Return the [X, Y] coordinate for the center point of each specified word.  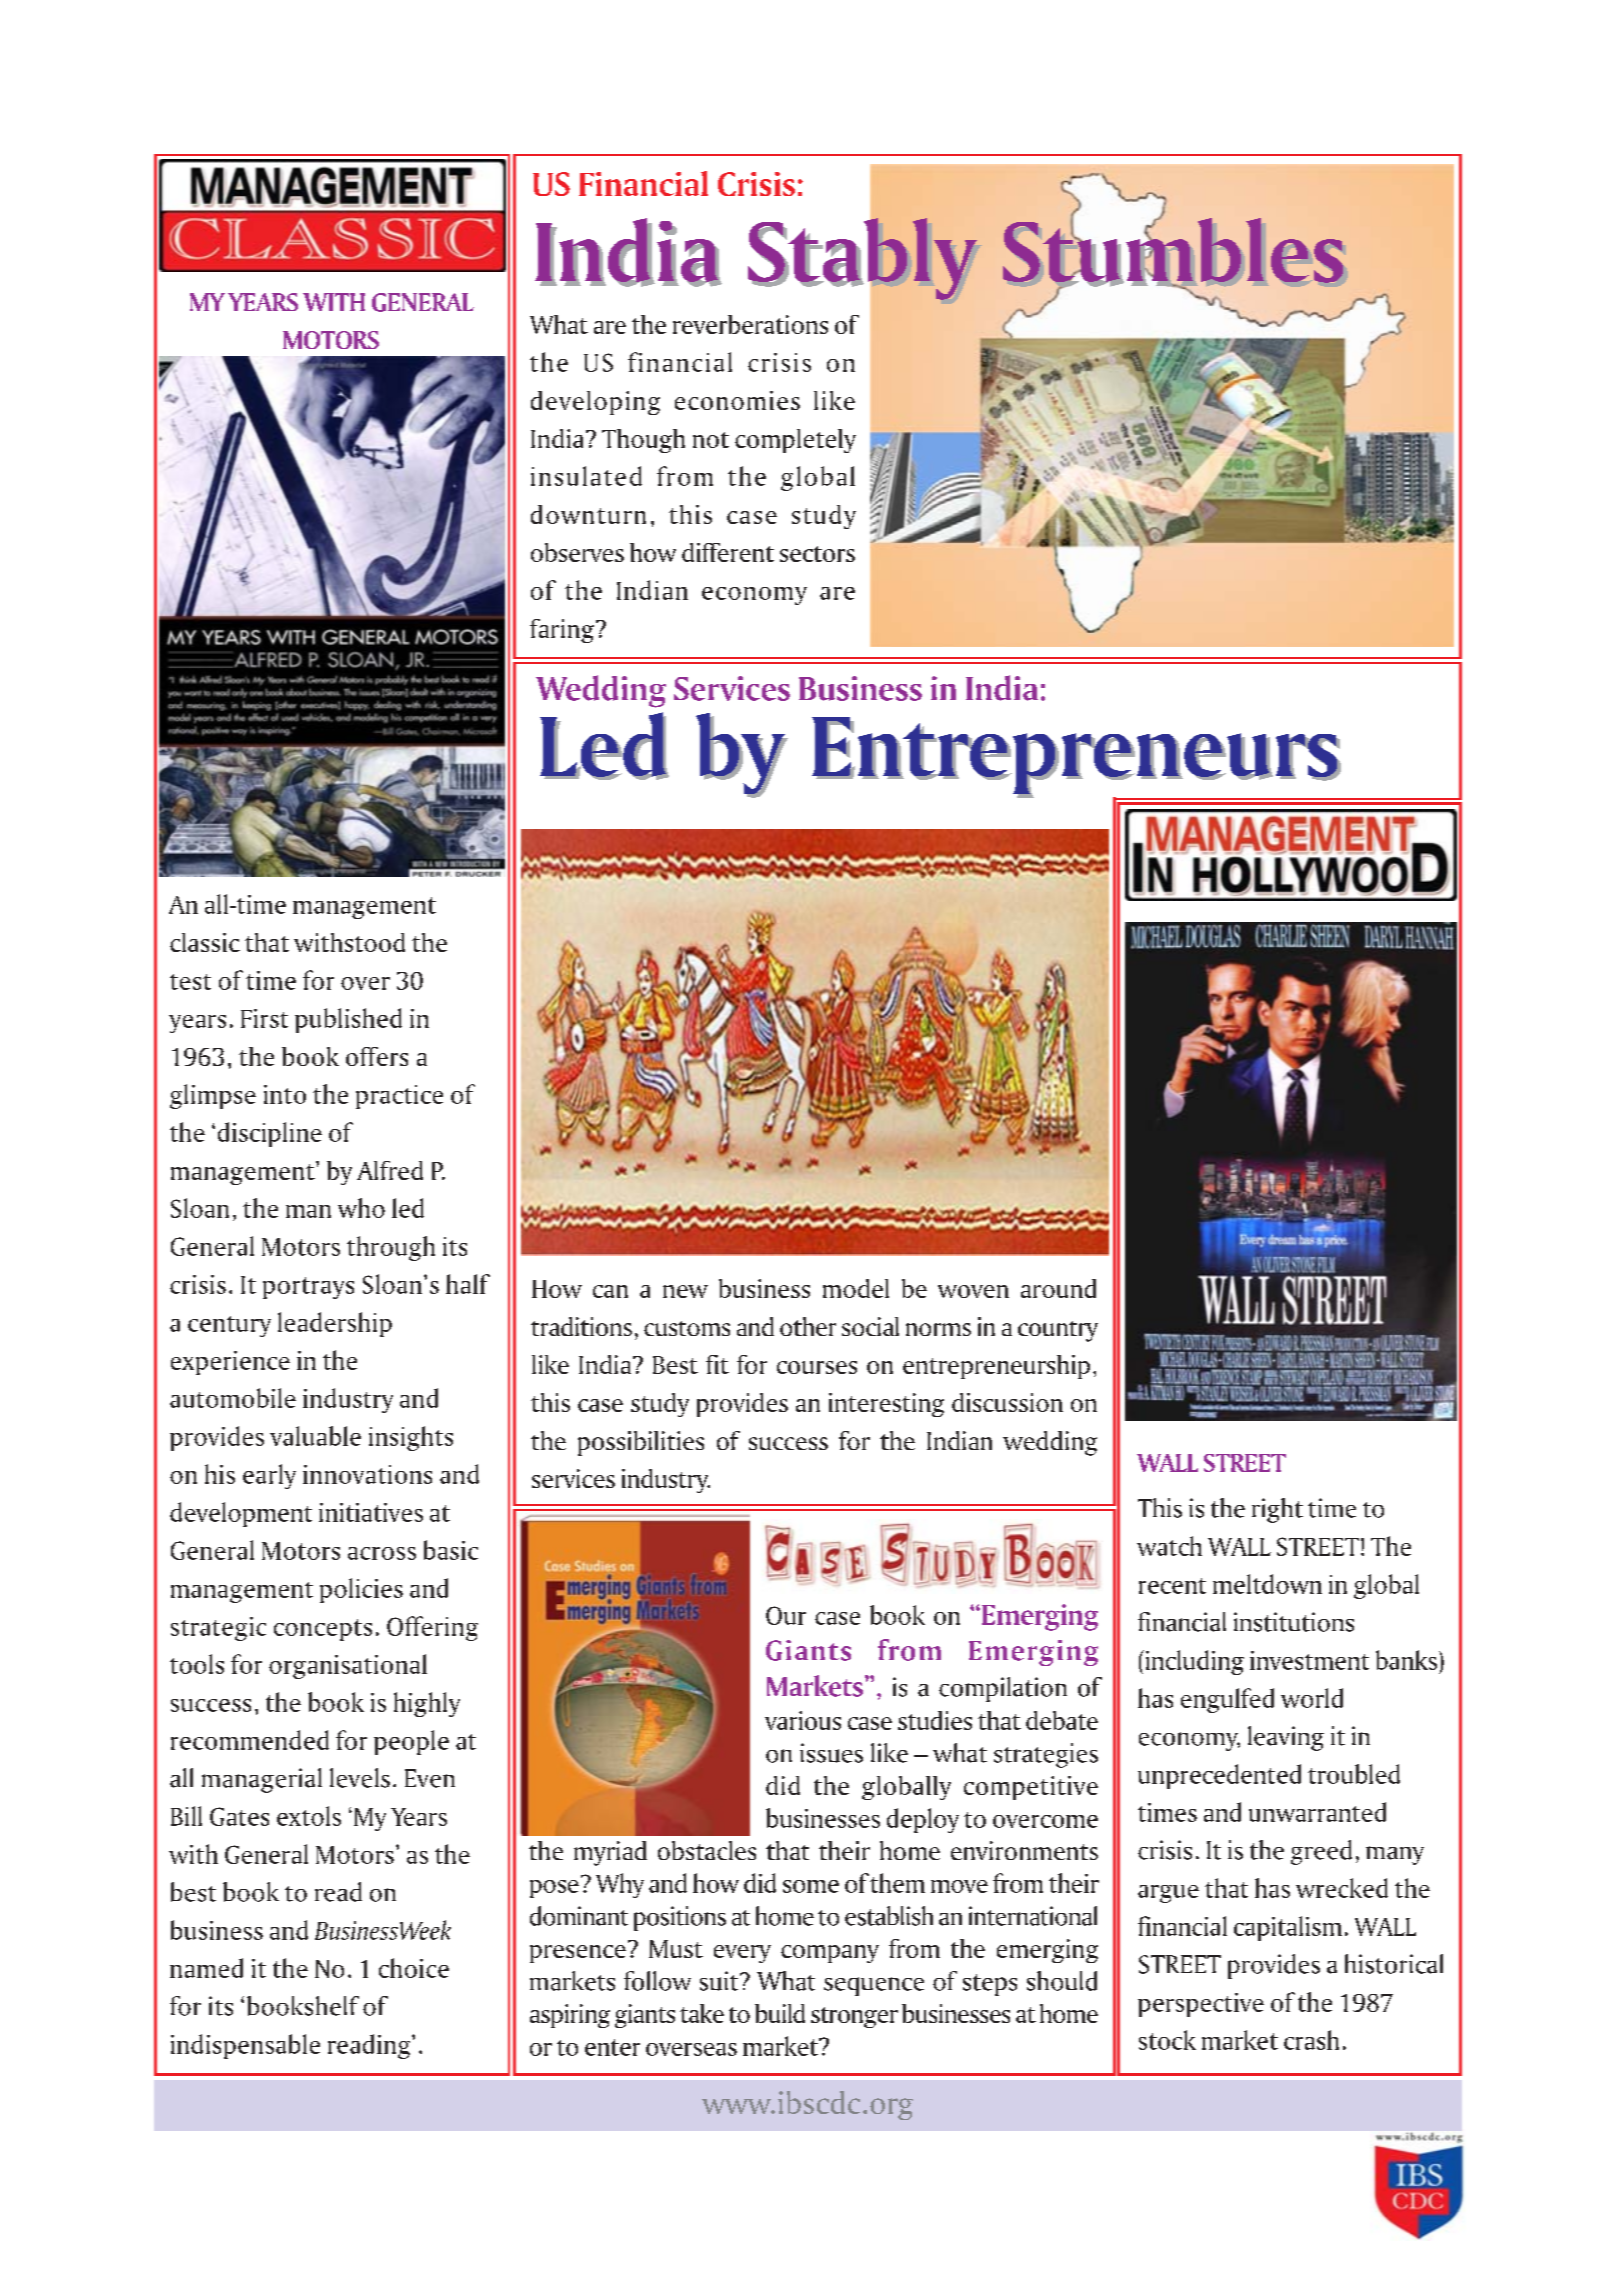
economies [737, 400]
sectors [817, 554]
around [1058, 1288]
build [780, 2013]
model [856, 1288]
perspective [1201, 2005]
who [361, 1208]
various [803, 1720]
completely [795, 441]
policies [361, 1590]
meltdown [1267, 1584]
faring [562, 631]
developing [595, 403]
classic [205, 942]
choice [414, 1968]
